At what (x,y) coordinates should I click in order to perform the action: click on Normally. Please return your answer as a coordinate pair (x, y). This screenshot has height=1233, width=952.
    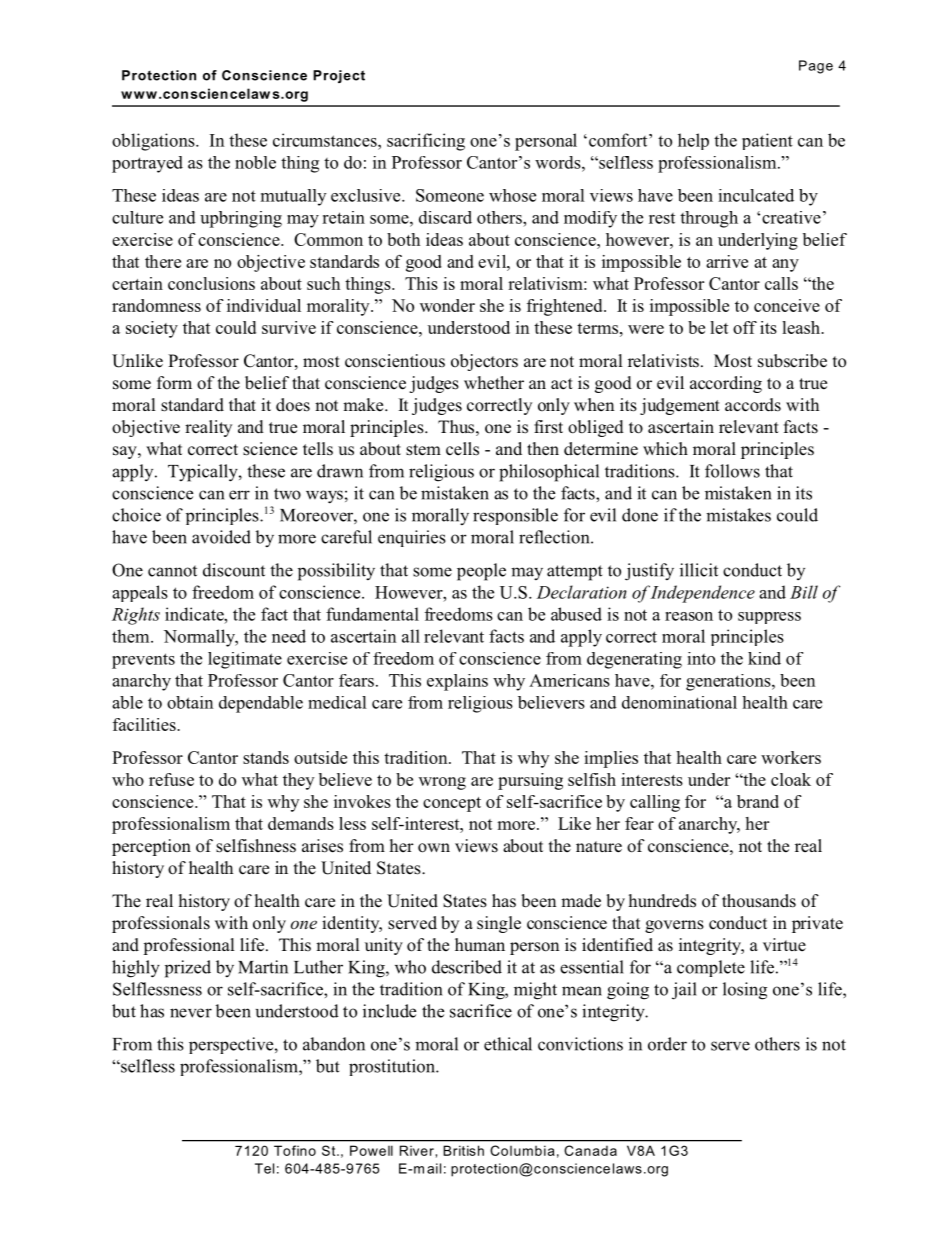
    Looking at the image, I should click on (201, 638).
